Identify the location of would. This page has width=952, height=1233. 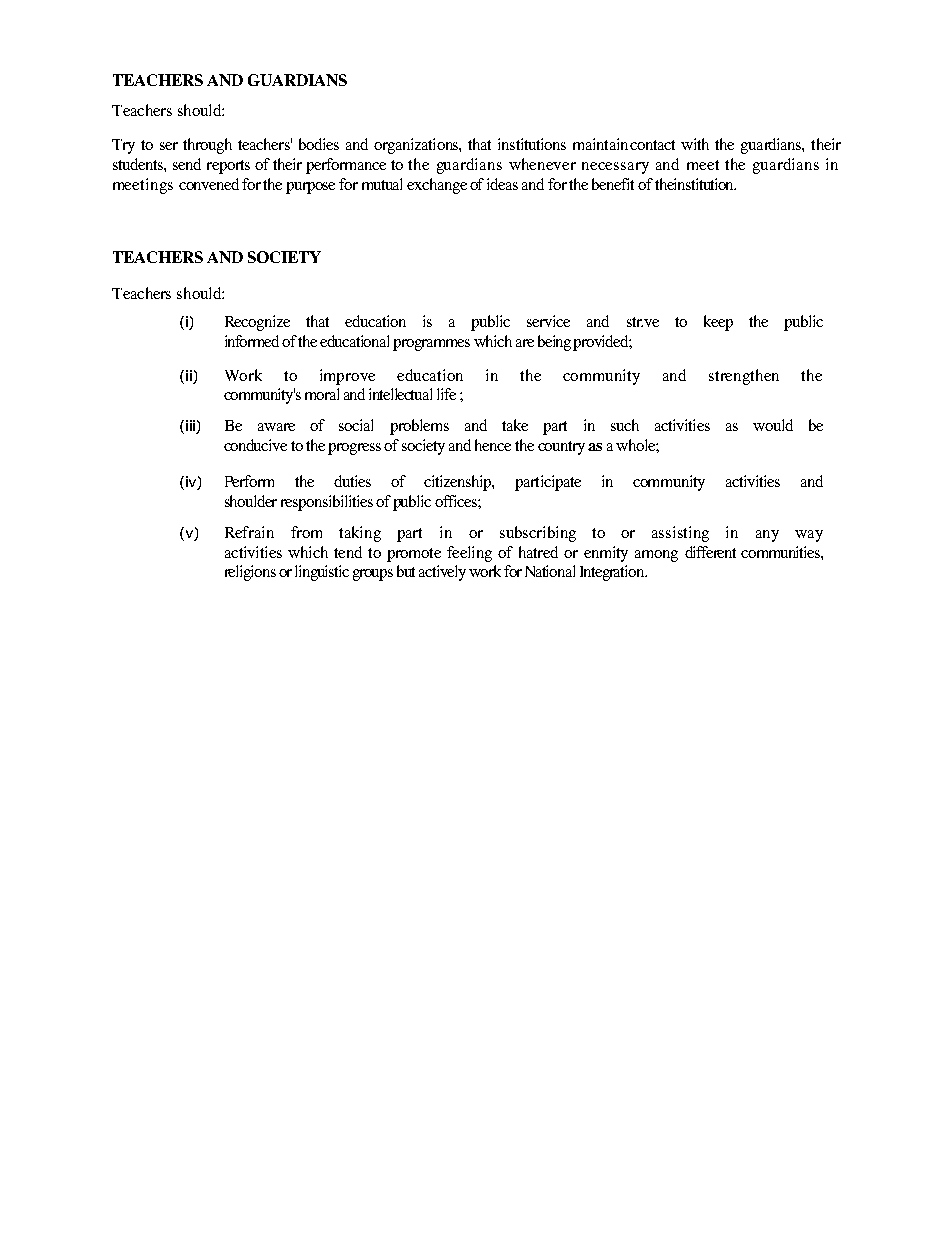
(773, 425).
